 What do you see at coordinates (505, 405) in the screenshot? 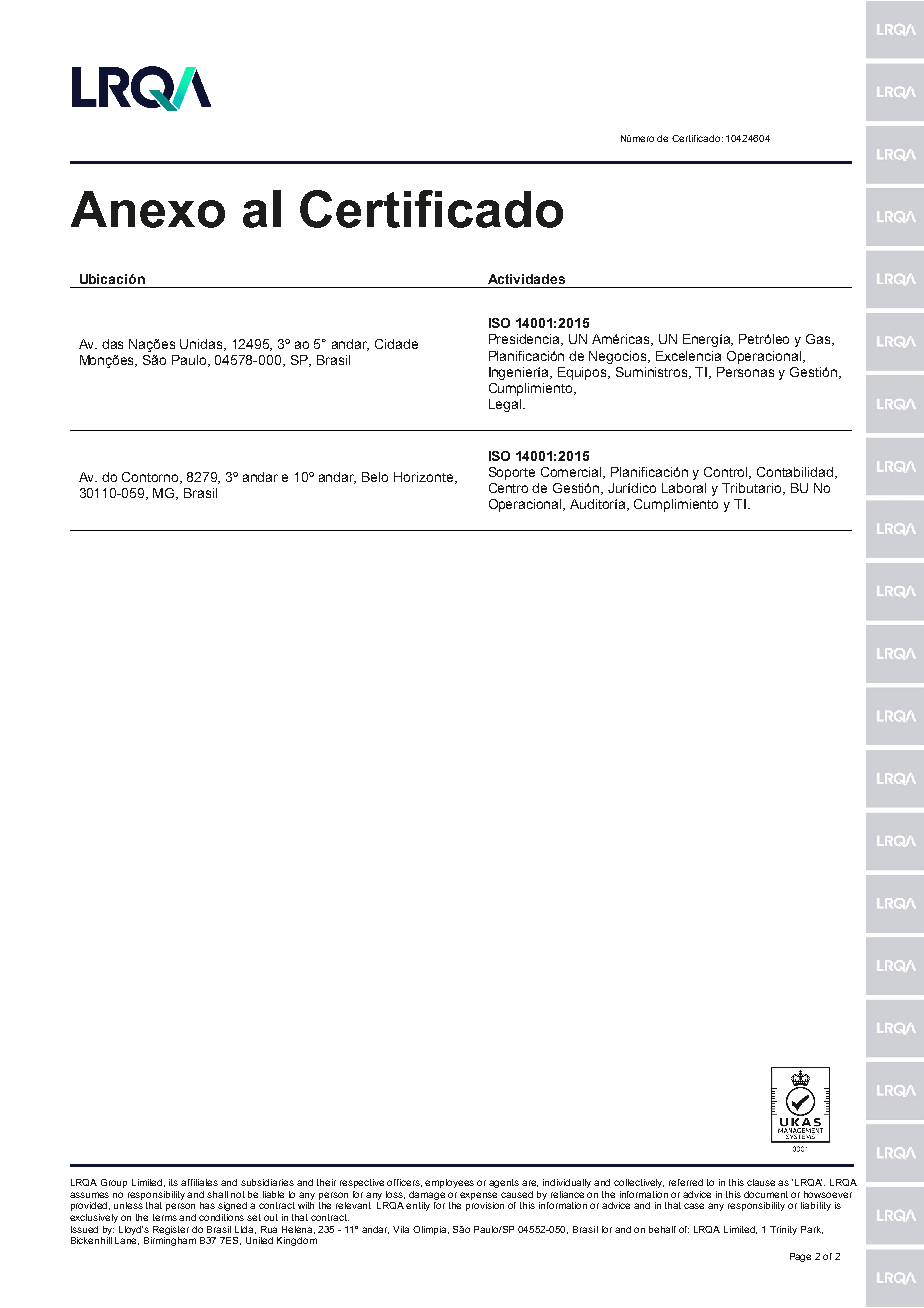
I see `Legal` at bounding box center [505, 405].
